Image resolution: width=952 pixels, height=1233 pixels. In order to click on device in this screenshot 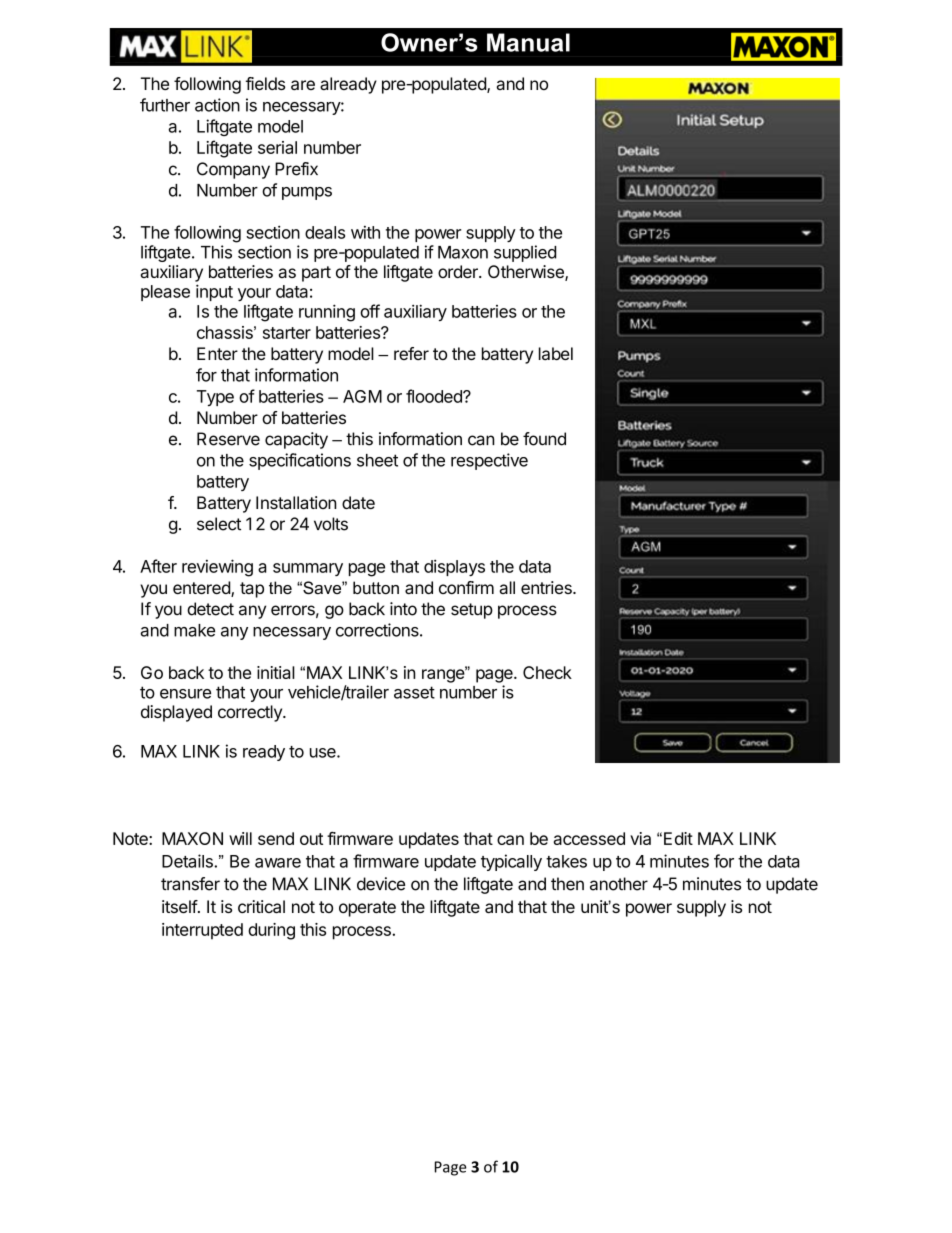, I will do `click(381, 884)`.
